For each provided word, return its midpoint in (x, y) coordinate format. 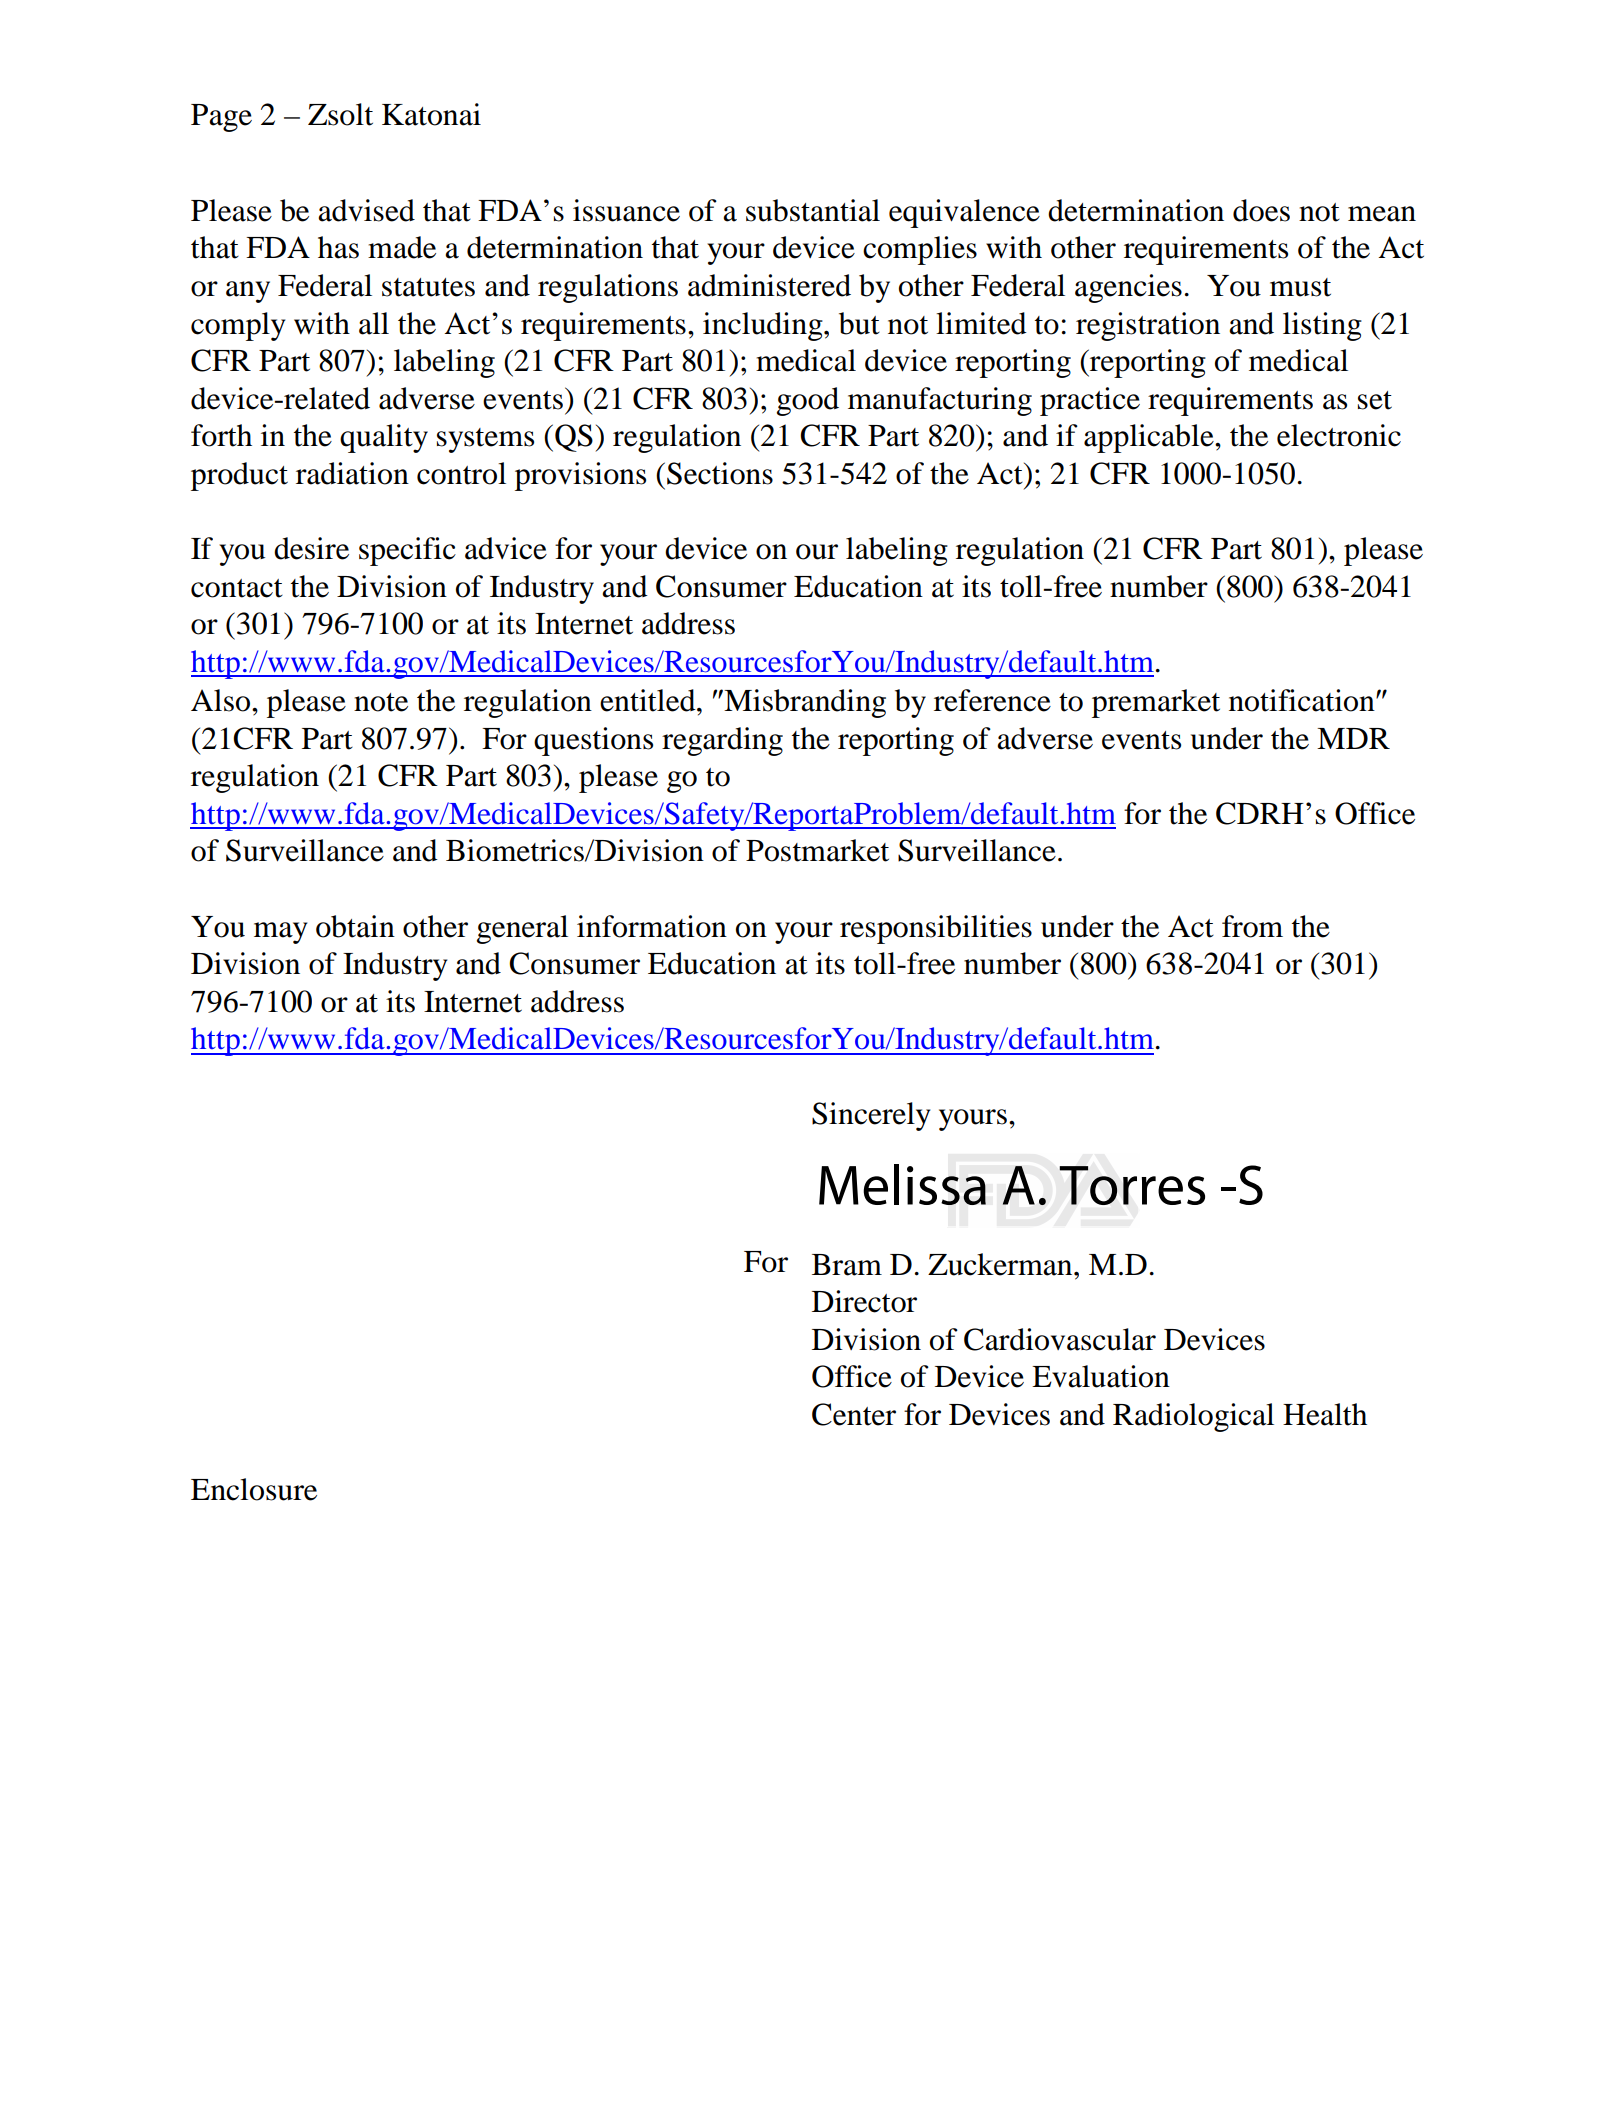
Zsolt (340, 114)
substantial (813, 210)
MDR (1353, 738)
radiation (352, 473)
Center (854, 1414)
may (280, 933)
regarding (722, 741)
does (1261, 210)
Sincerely (871, 1116)
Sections (720, 473)
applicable (1150, 438)
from (1252, 926)
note (381, 702)
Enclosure (254, 1489)
